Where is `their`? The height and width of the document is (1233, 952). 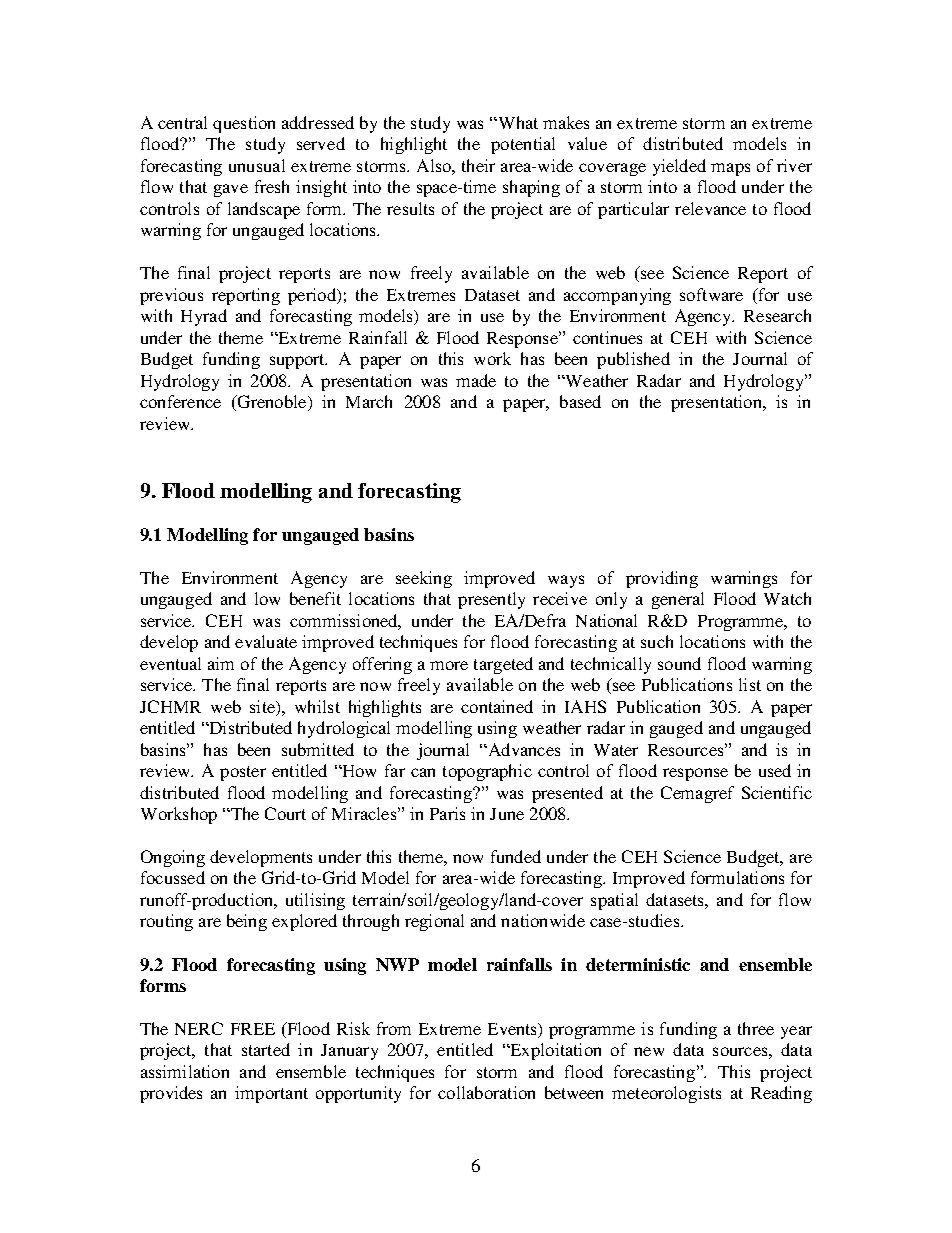 their is located at coordinates (478, 165).
